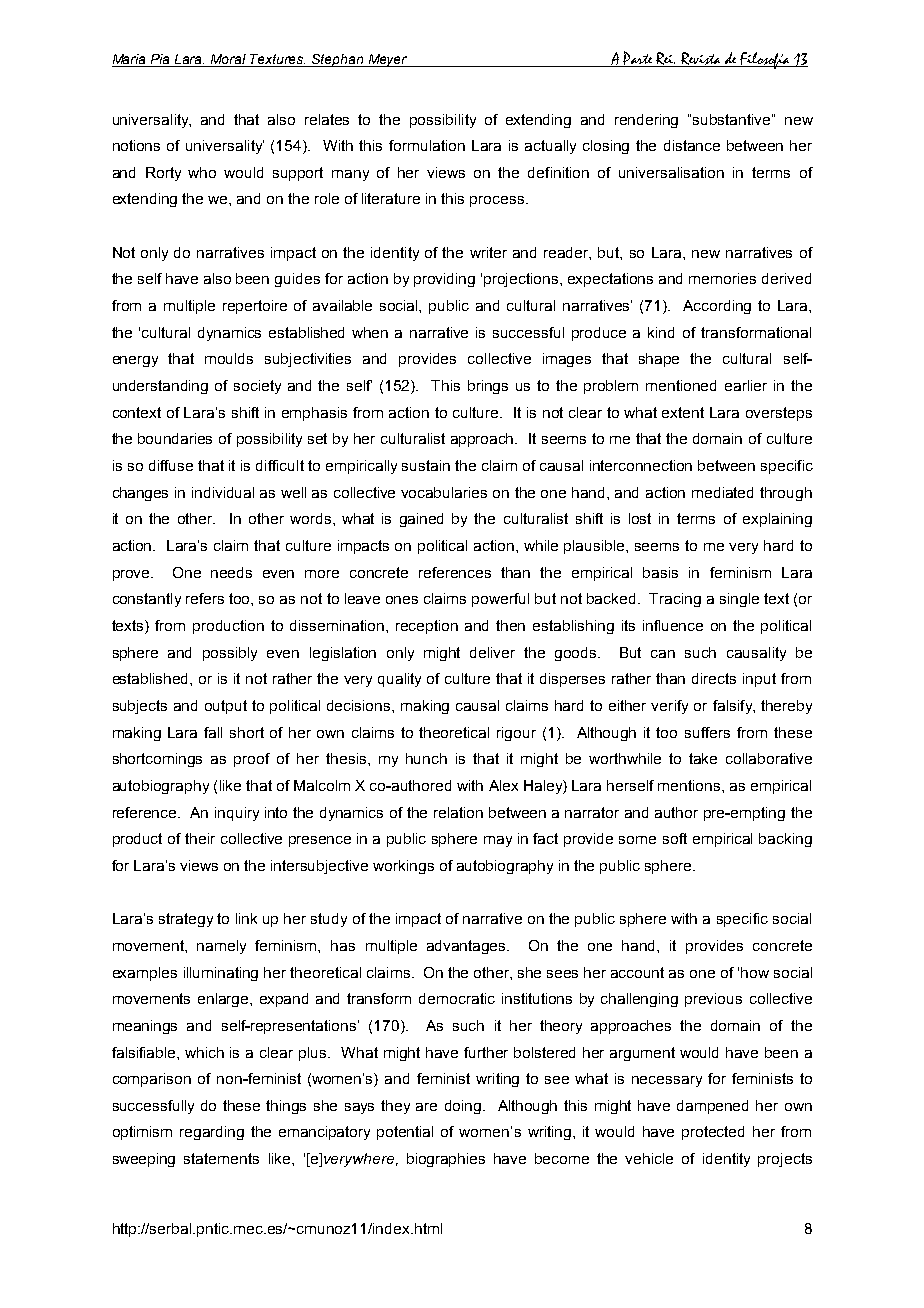 Image resolution: width=924 pixels, height=1308 pixels. What do you see at coordinates (223, 492) in the screenshot?
I see `individual` at bounding box center [223, 492].
